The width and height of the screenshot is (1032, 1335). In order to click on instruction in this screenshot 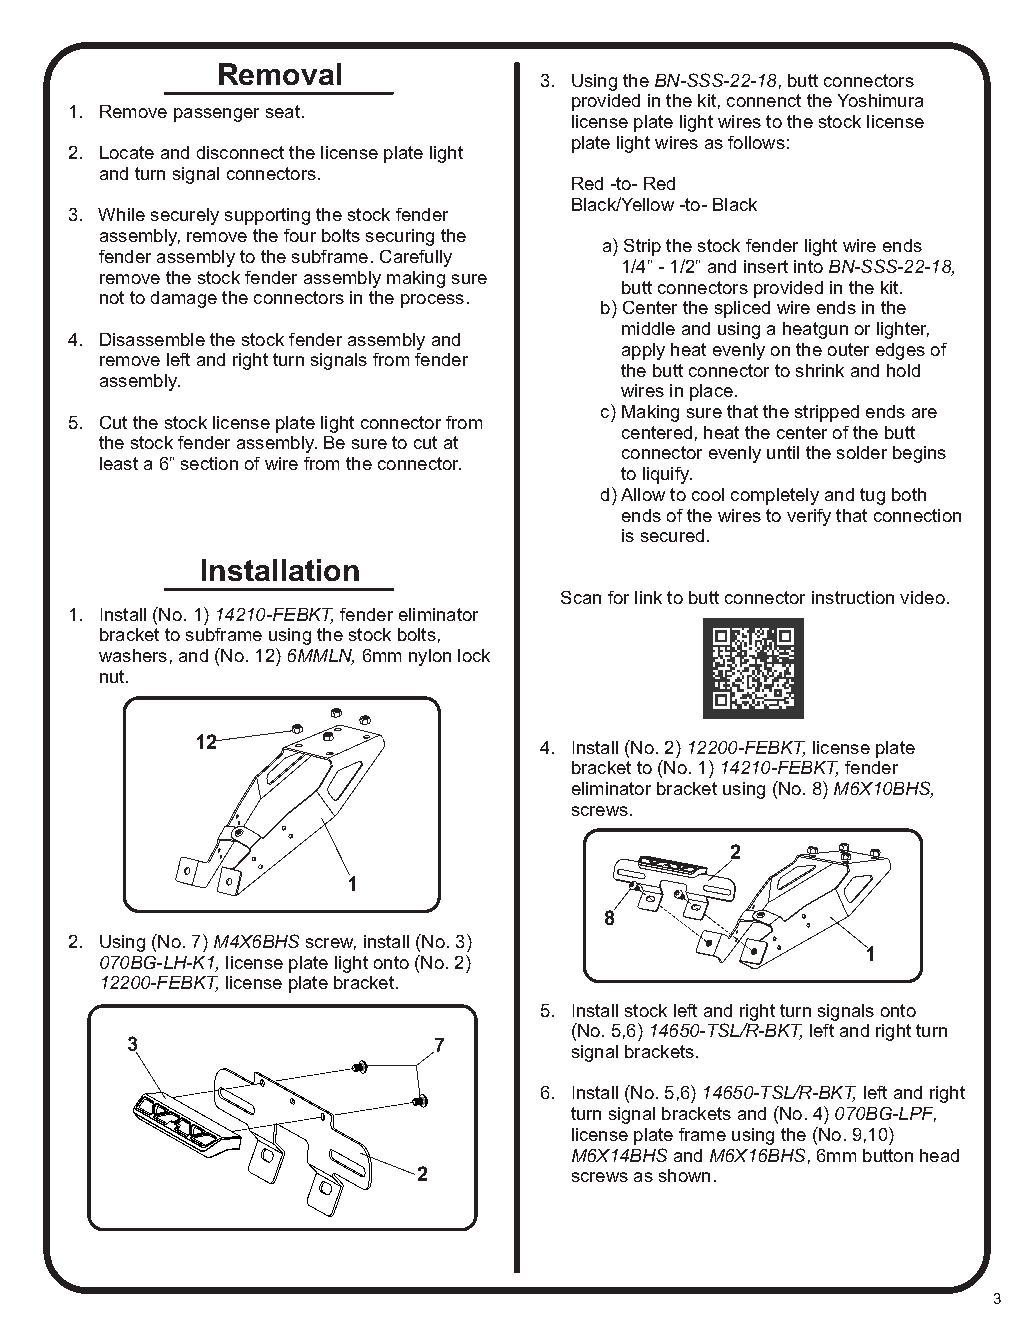, I will do `click(853, 597)`.
